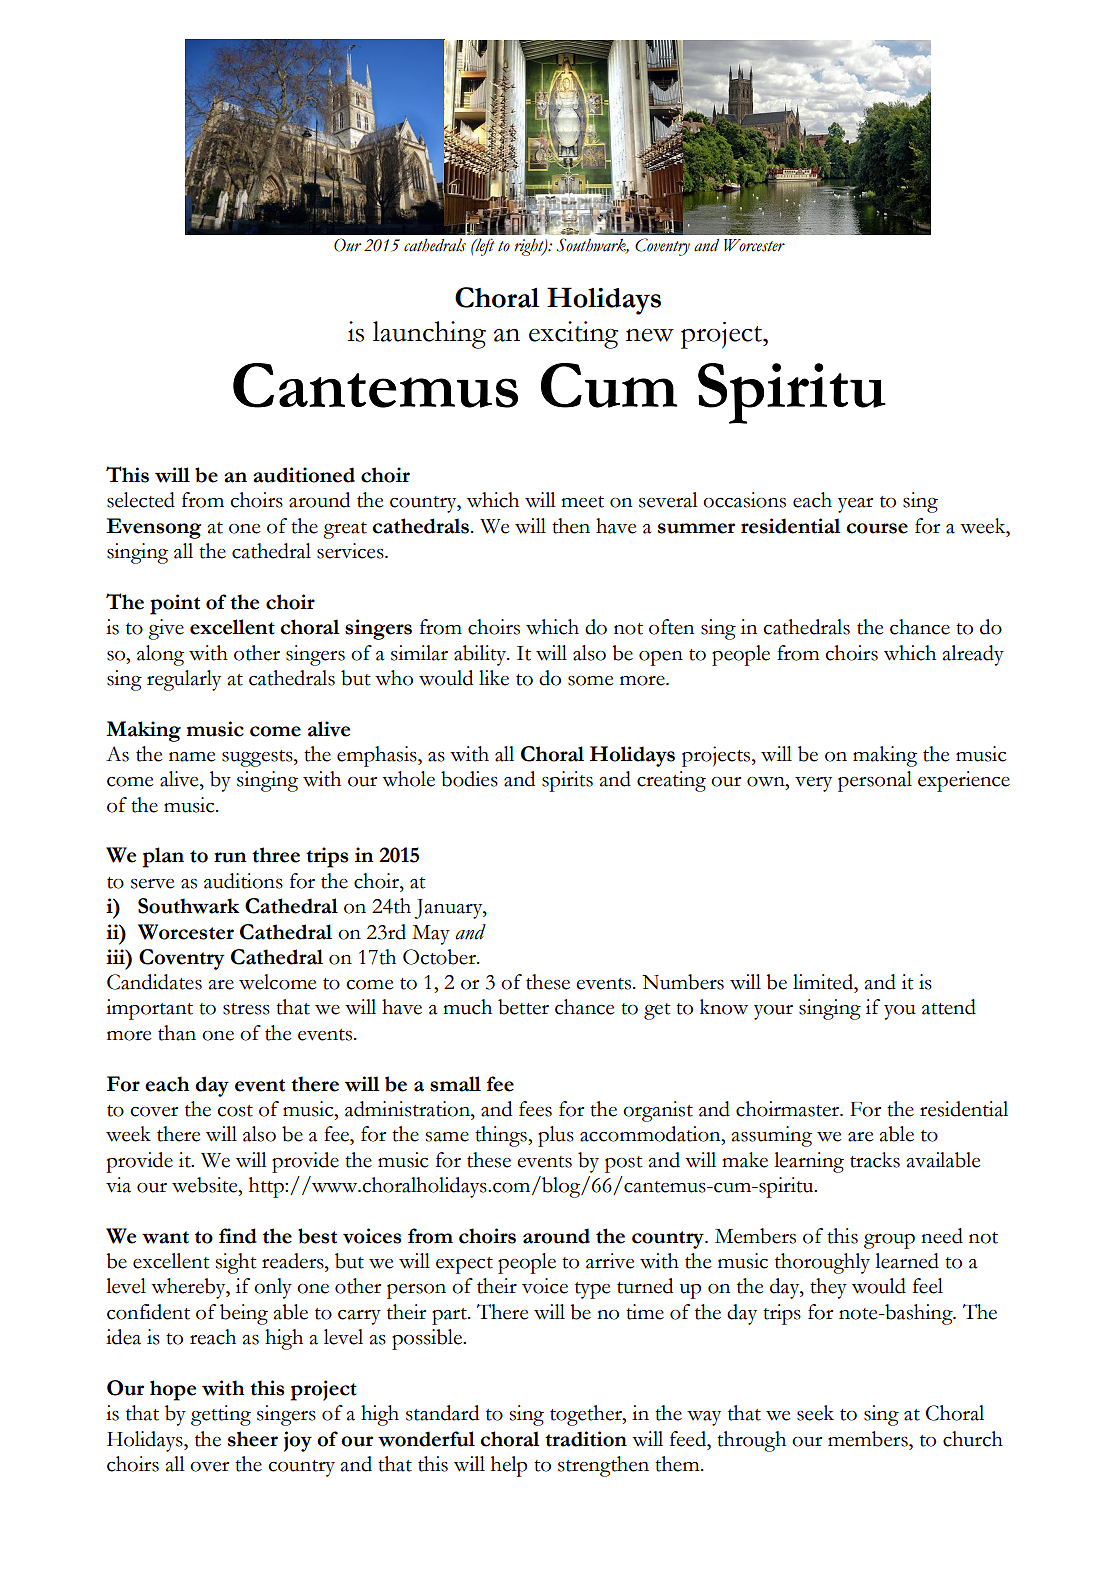  What do you see at coordinates (815, 1413) in the page?
I see `seek` at bounding box center [815, 1413].
